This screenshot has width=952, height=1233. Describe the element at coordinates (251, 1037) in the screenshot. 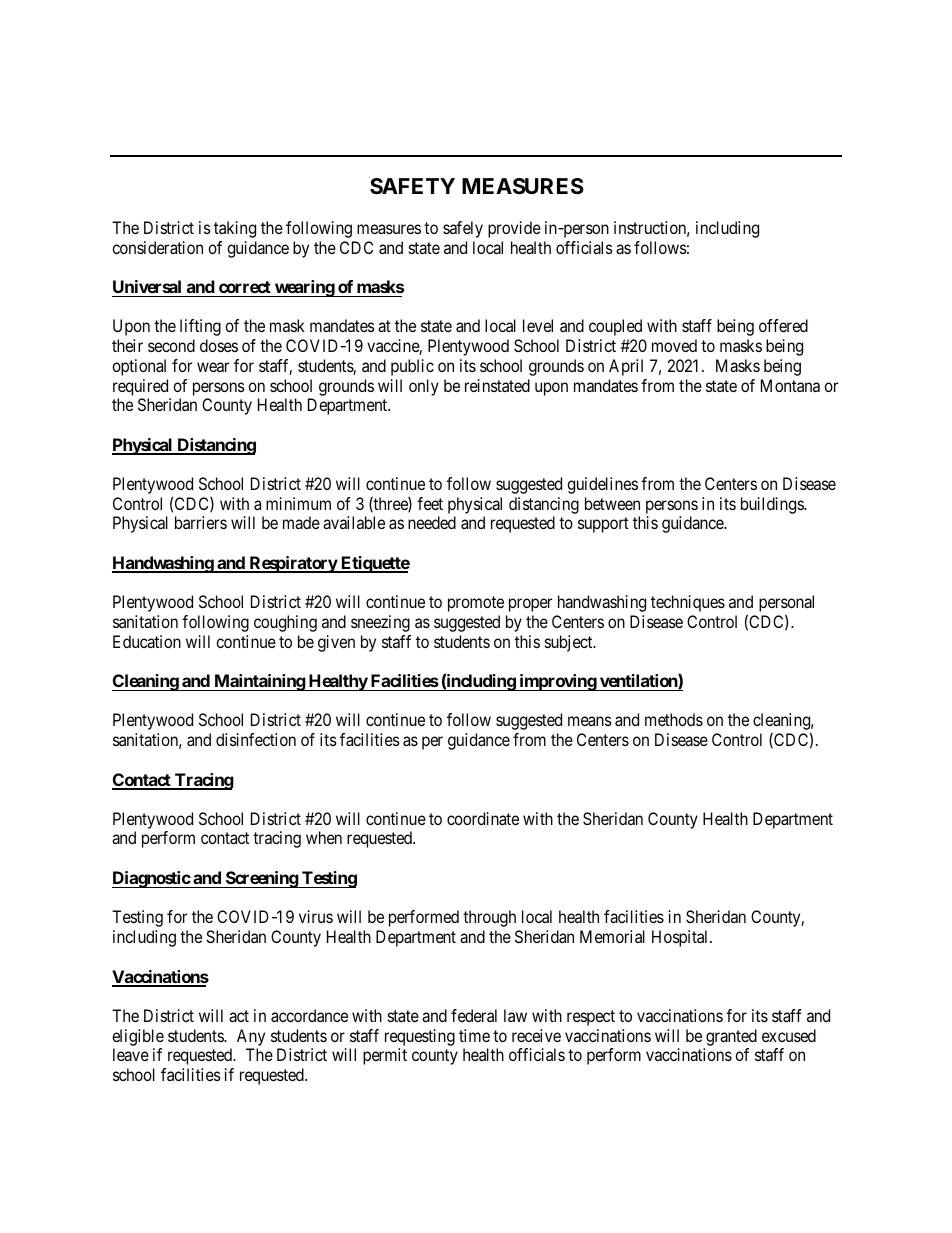

I see `Any` at that location.
